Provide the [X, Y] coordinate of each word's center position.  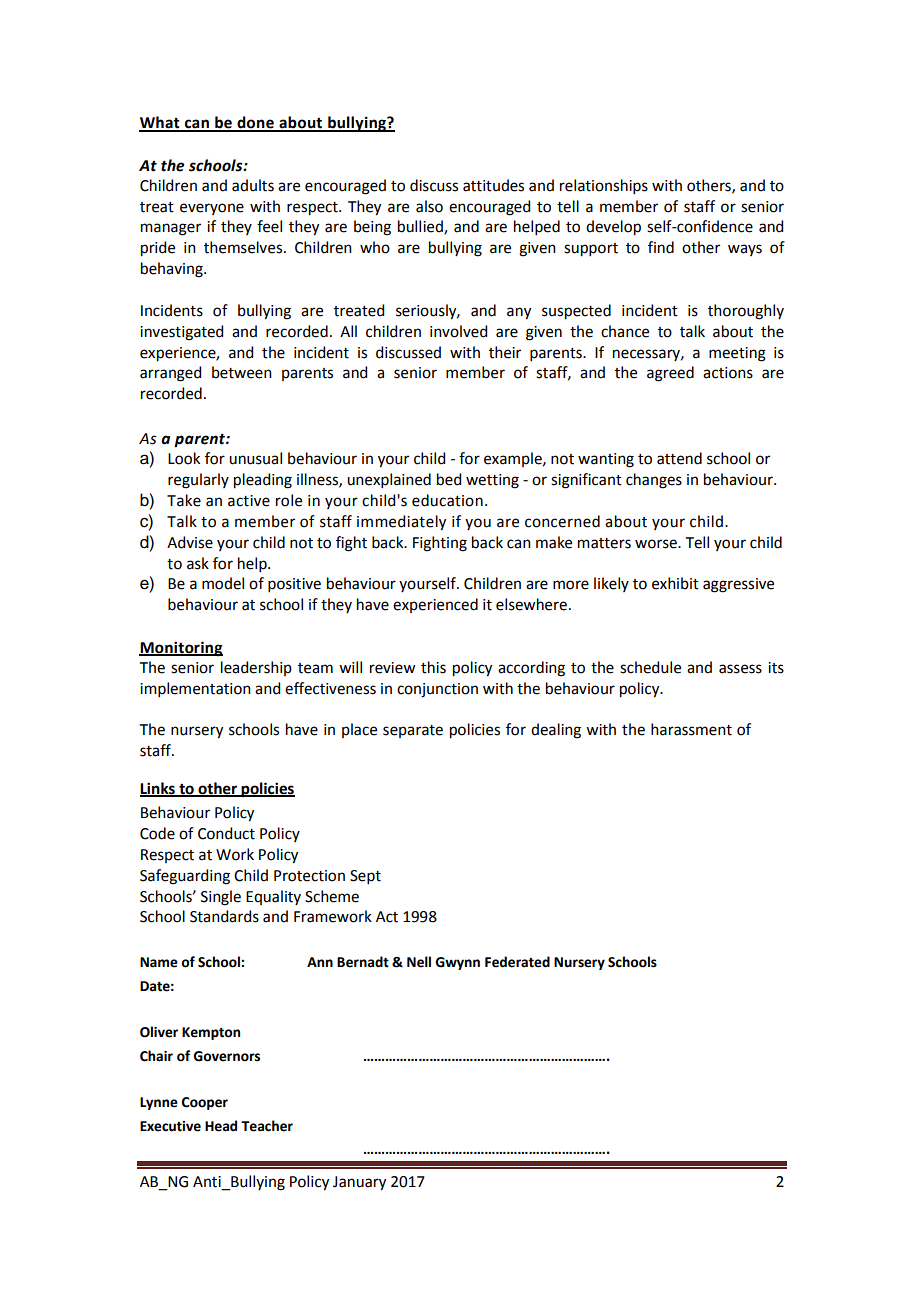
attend [679, 458]
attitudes [493, 185]
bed [449, 479]
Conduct [226, 833]
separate [413, 731]
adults [253, 185]
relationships [604, 186]
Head [221, 1126]
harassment [691, 729]
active [249, 501]
